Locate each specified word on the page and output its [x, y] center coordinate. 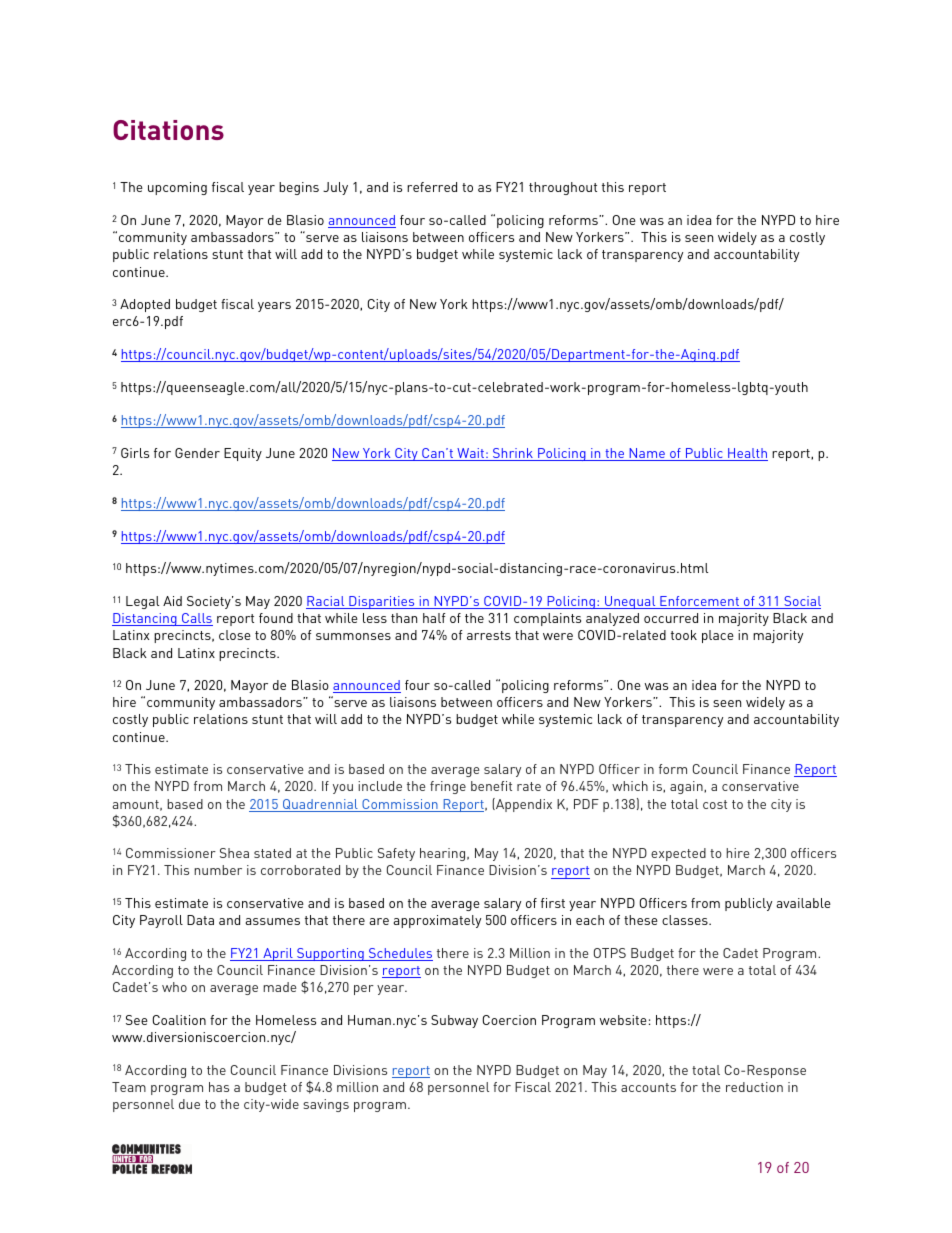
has [219, 1087]
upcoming [177, 188]
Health [747, 454]
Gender [197, 453]
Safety [396, 854]
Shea [234, 853]
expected [678, 854]
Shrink [513, 454]
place [718, 636]
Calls [196, 619]
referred [432, 187]
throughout [563, 188]
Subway [454, 1021]
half [434, 618]
